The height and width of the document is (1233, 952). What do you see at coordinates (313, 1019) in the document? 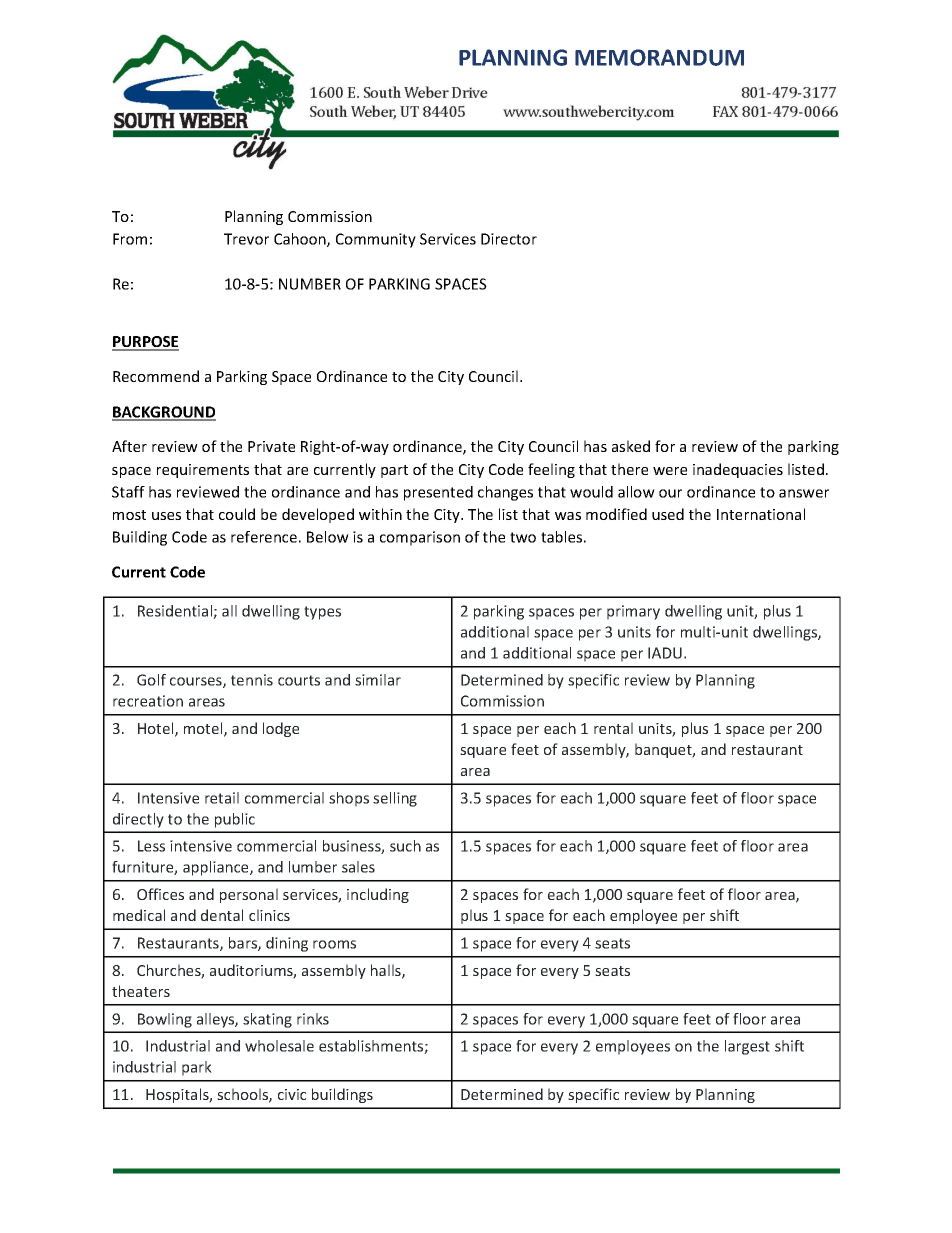
I see `rinks` at bounding box center [313, 1019].
